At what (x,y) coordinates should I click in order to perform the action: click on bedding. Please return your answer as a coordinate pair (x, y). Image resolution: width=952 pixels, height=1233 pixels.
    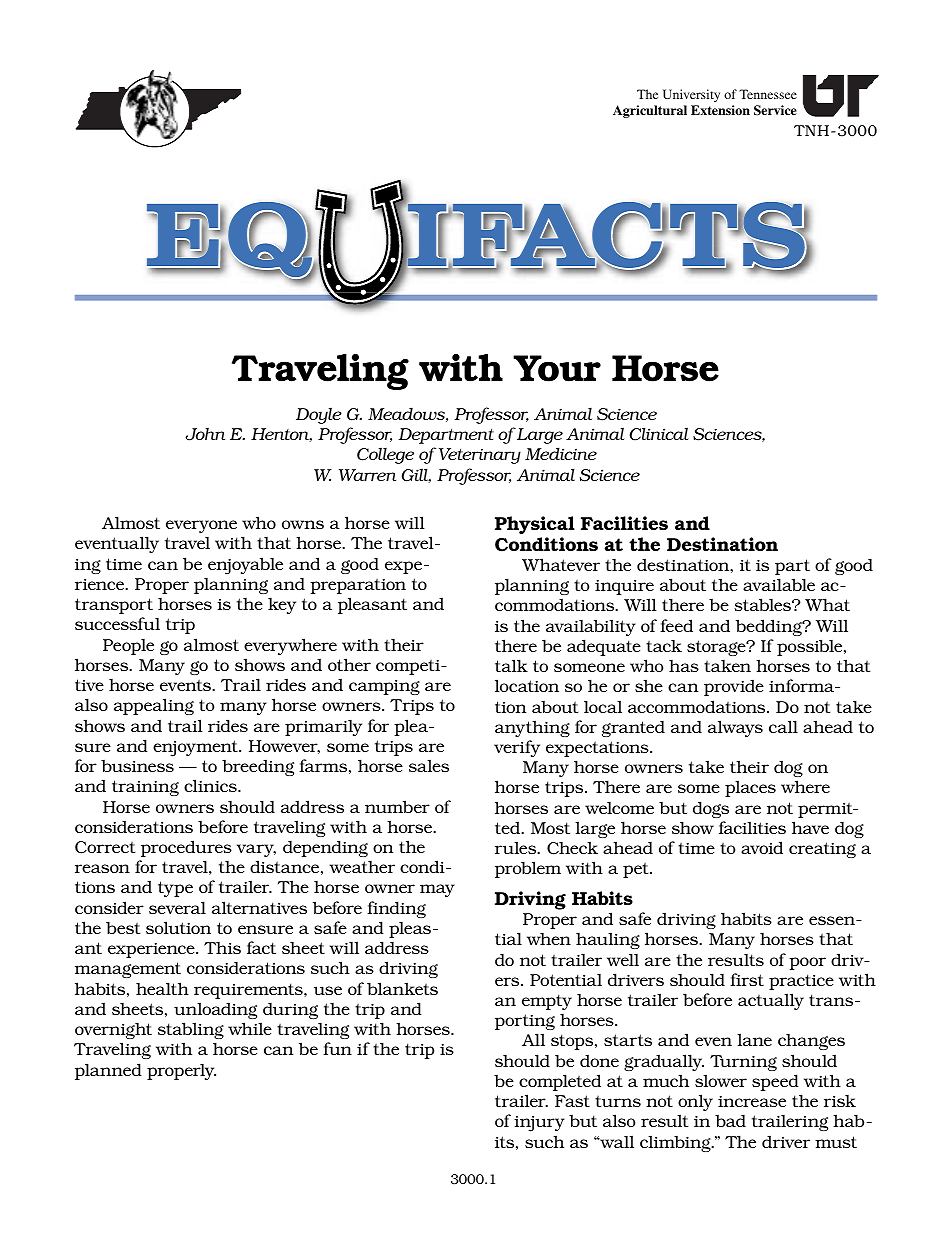
    Looking at the image, I should click on (770, 627).
